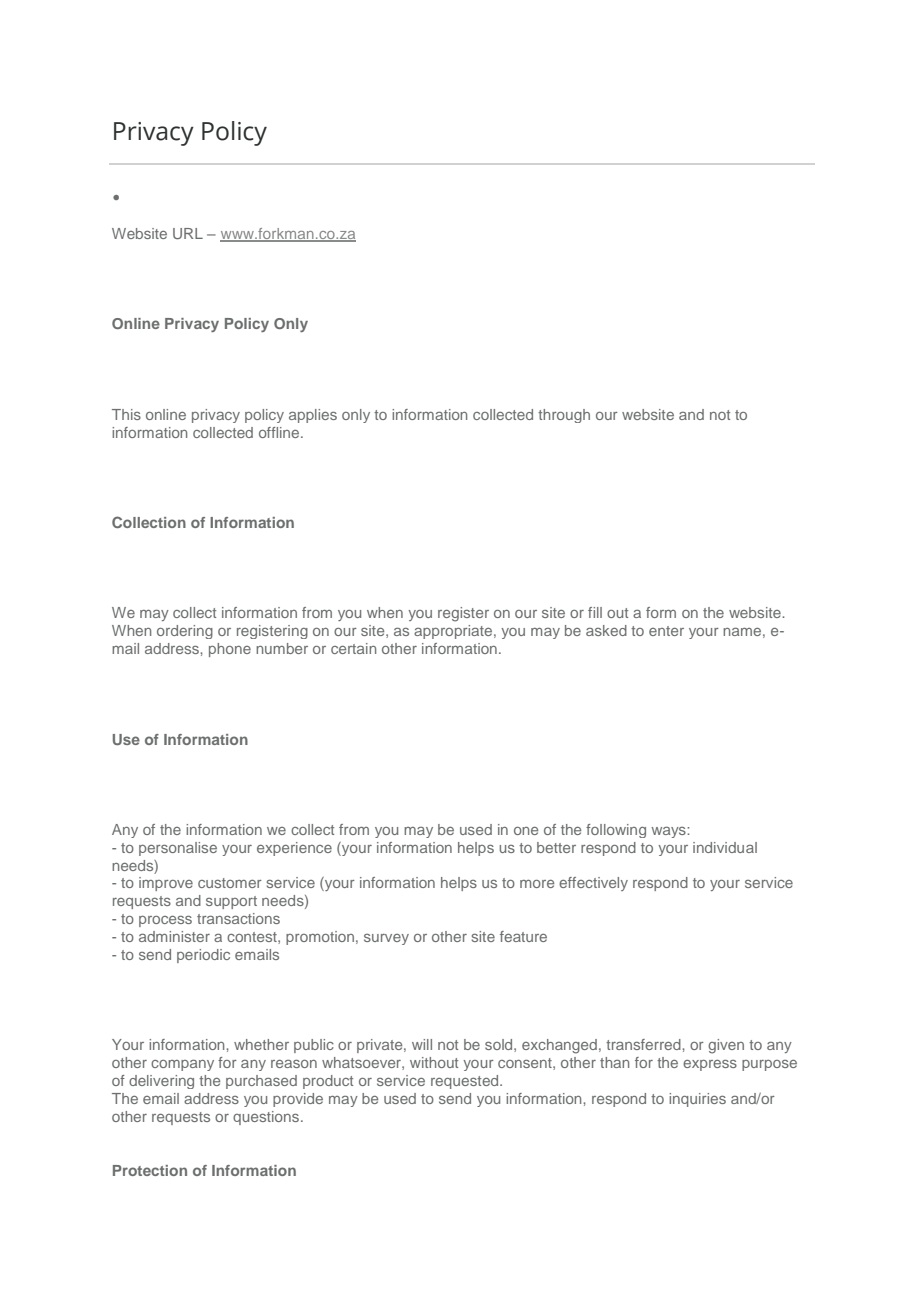  Describe the element at coordinates (666, 631) in the screenshot. I see `enter` at that location.
